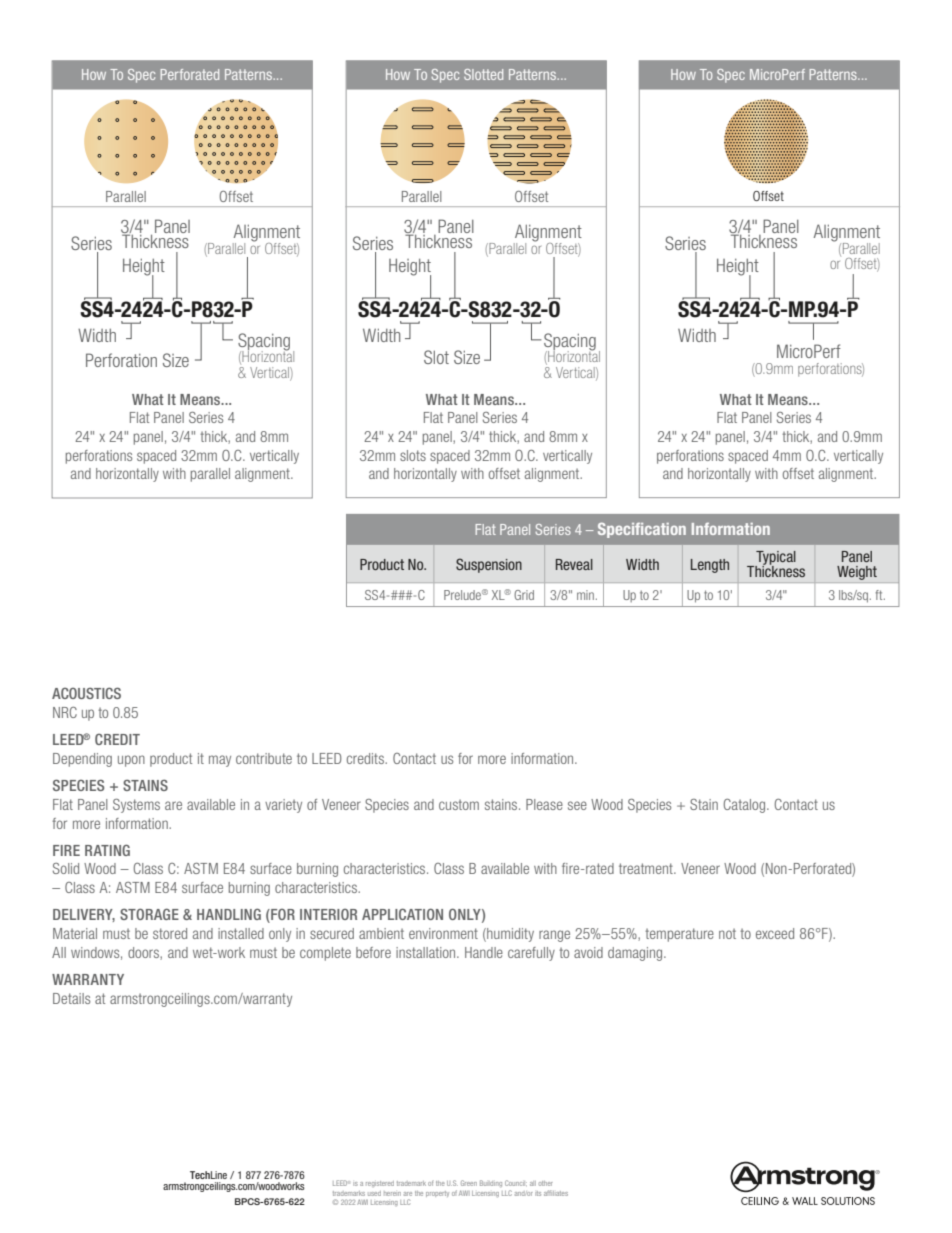 Image resolution: width=952 pixels, height=1233 pixels. I want to click on ACOUSTICS, so click(86, 693).
